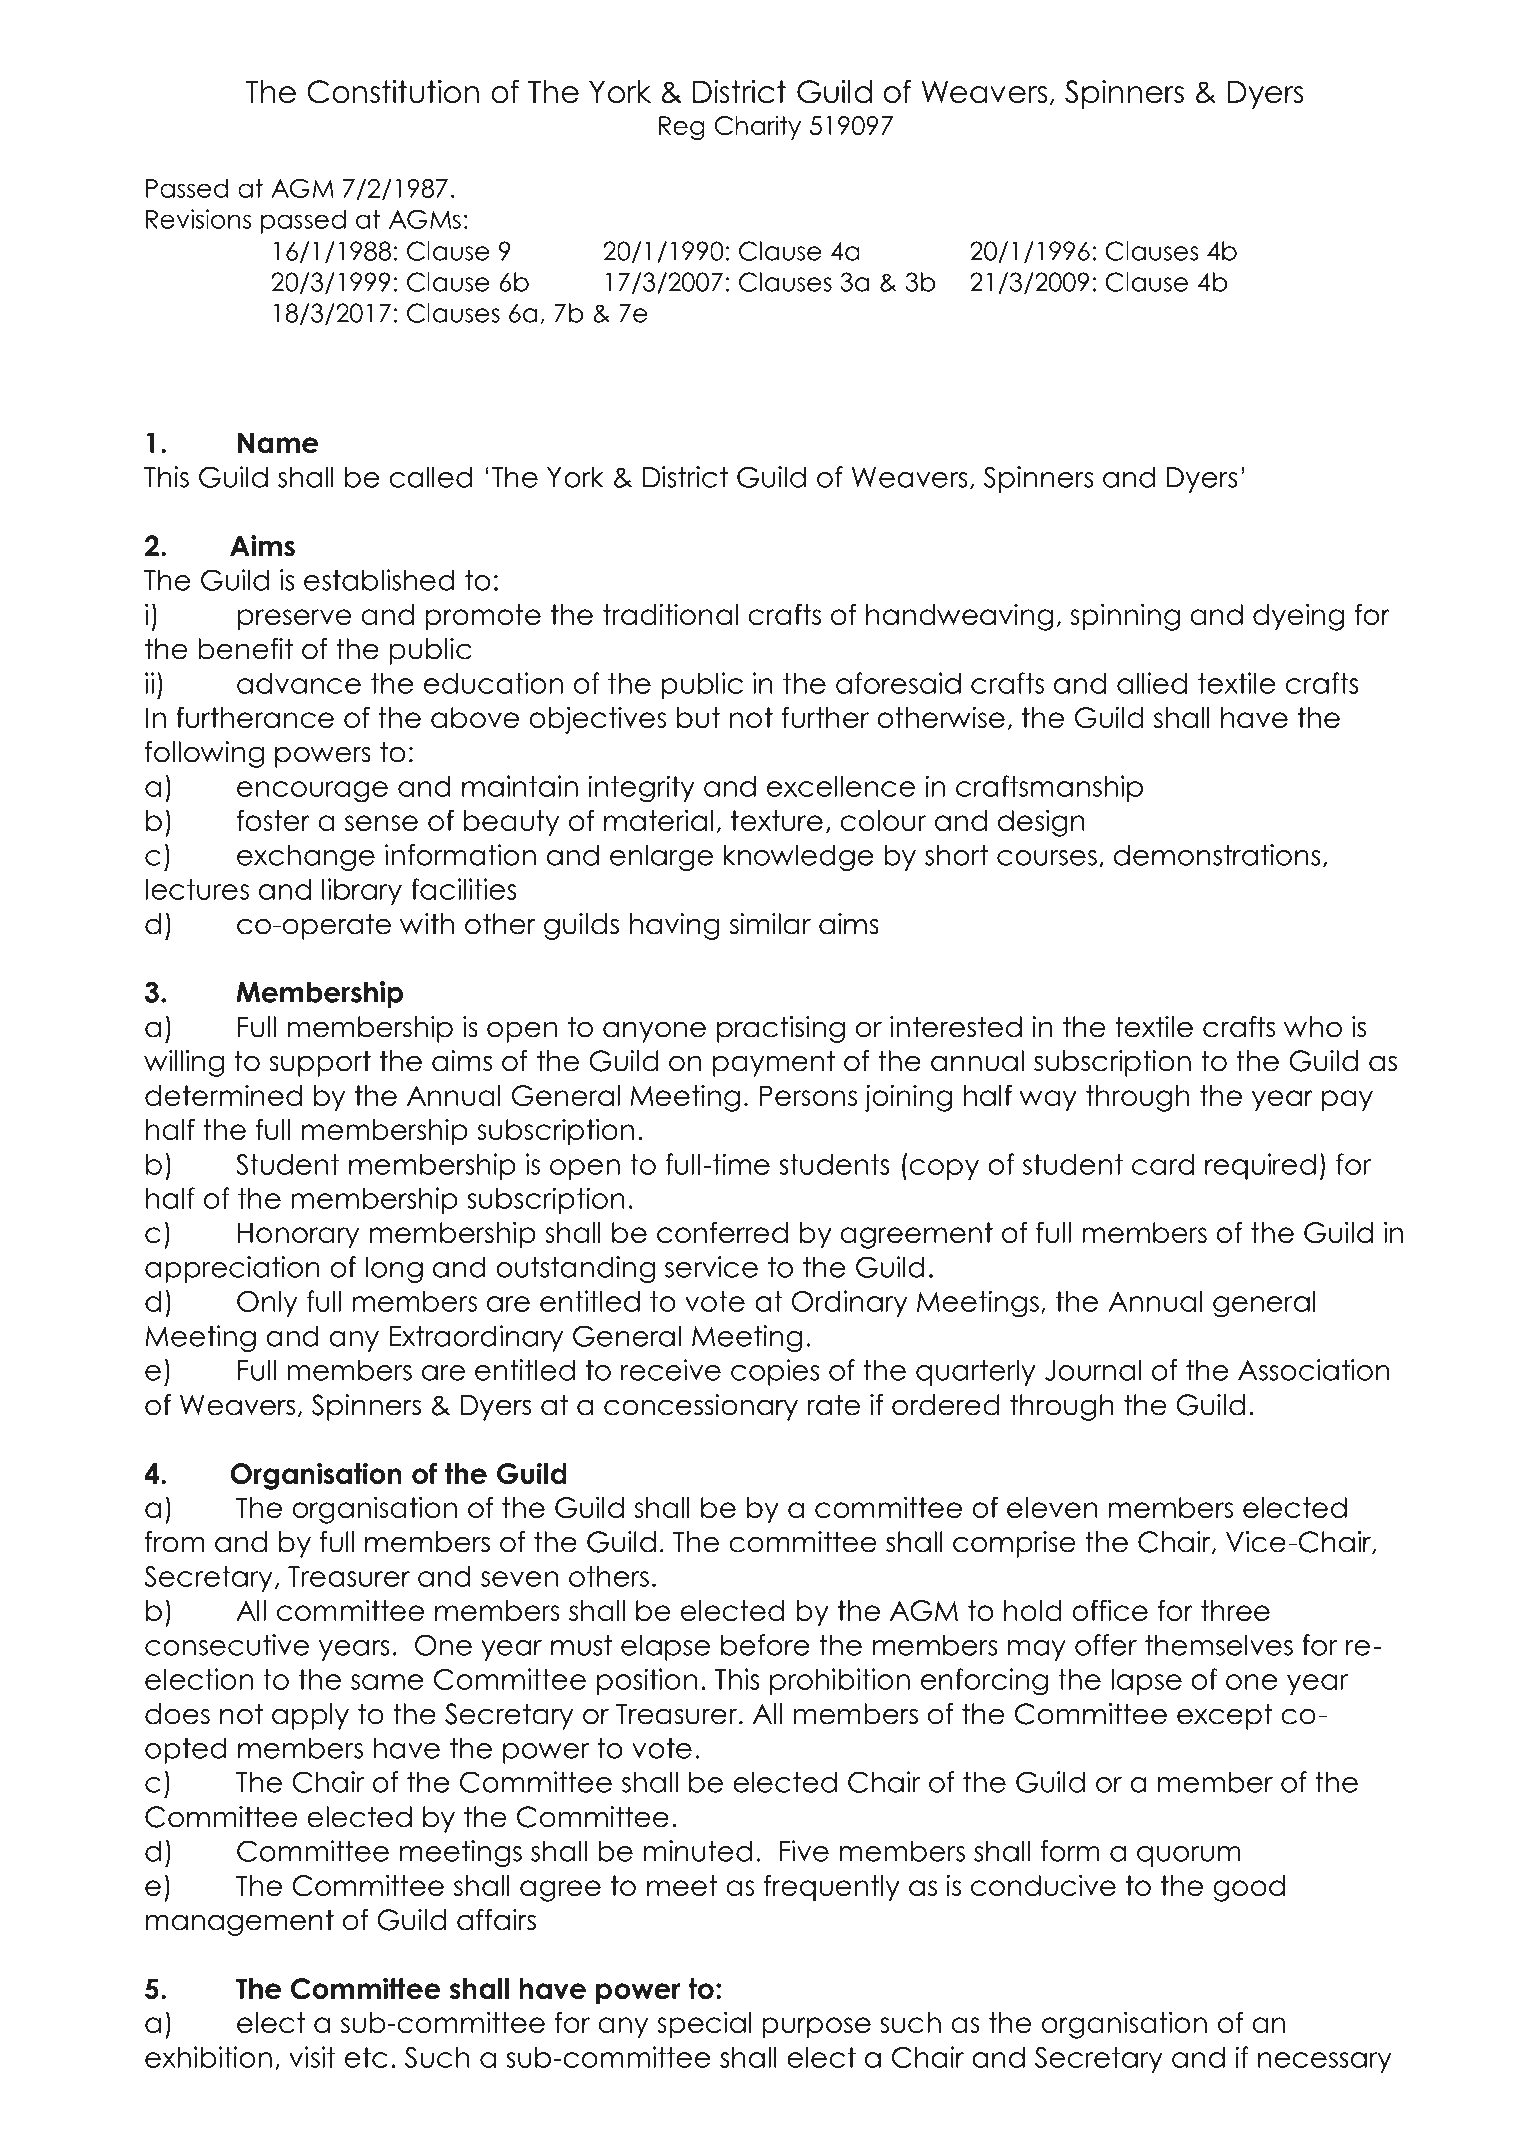 The height and width of the screenshot is (2144, 1515). What do you see at coordinates (758, 127) in the screenshot?
I see `Charity` at bounding box center [758, 127].
